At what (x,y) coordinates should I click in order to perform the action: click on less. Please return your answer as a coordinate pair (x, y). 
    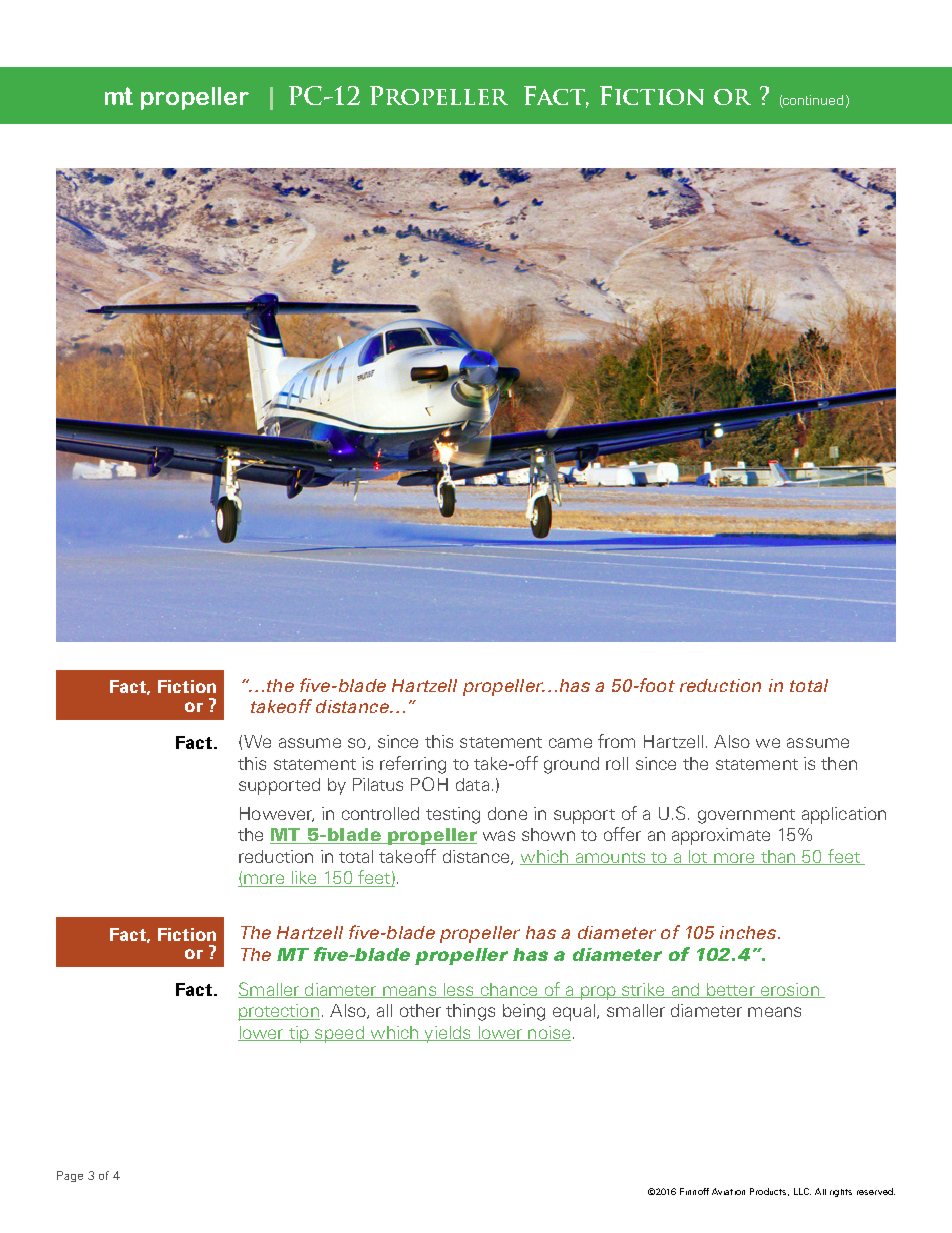
    Looking at the image, I should click on (458, 990).
